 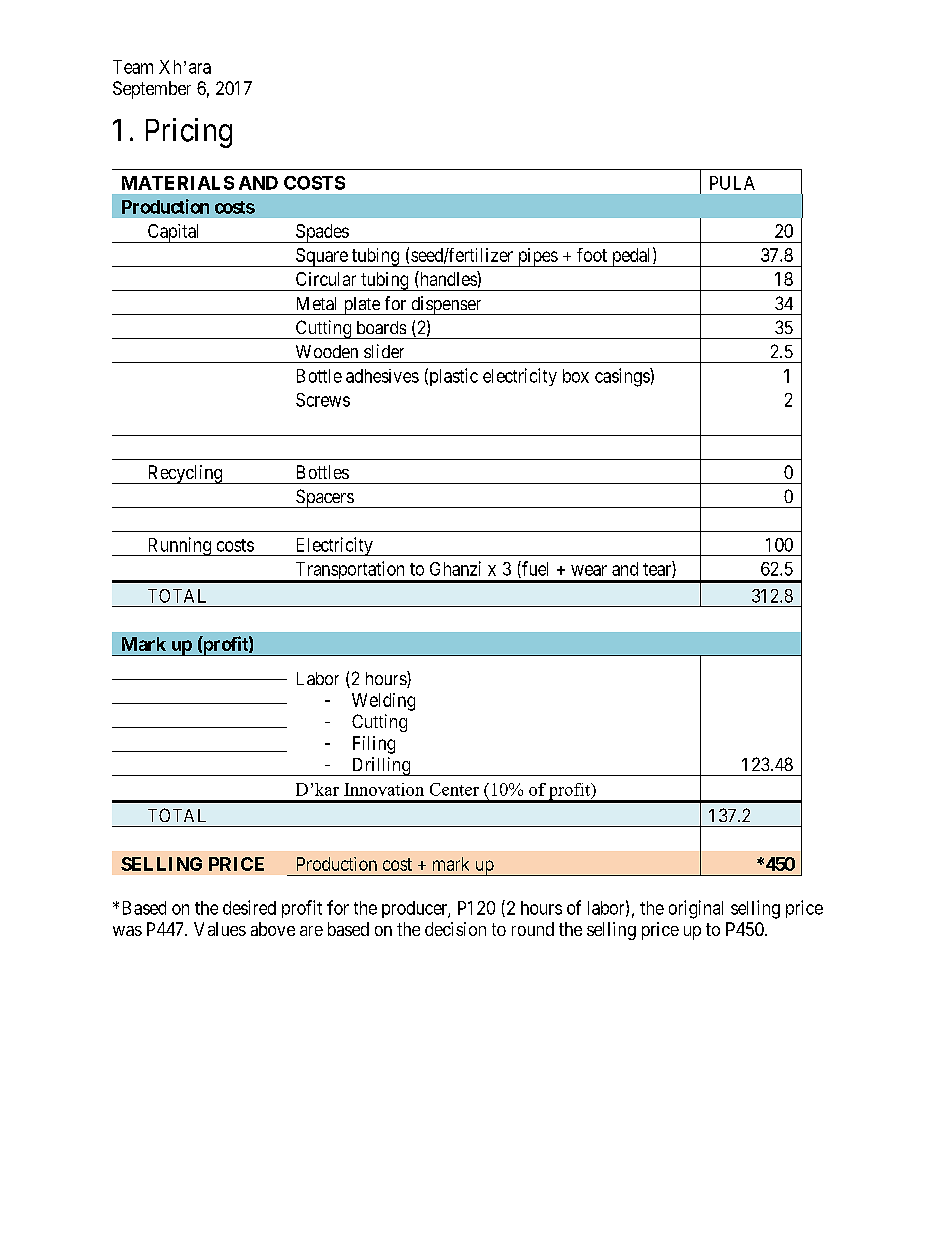 I want to click on decision, so click(x=455, y=929).
